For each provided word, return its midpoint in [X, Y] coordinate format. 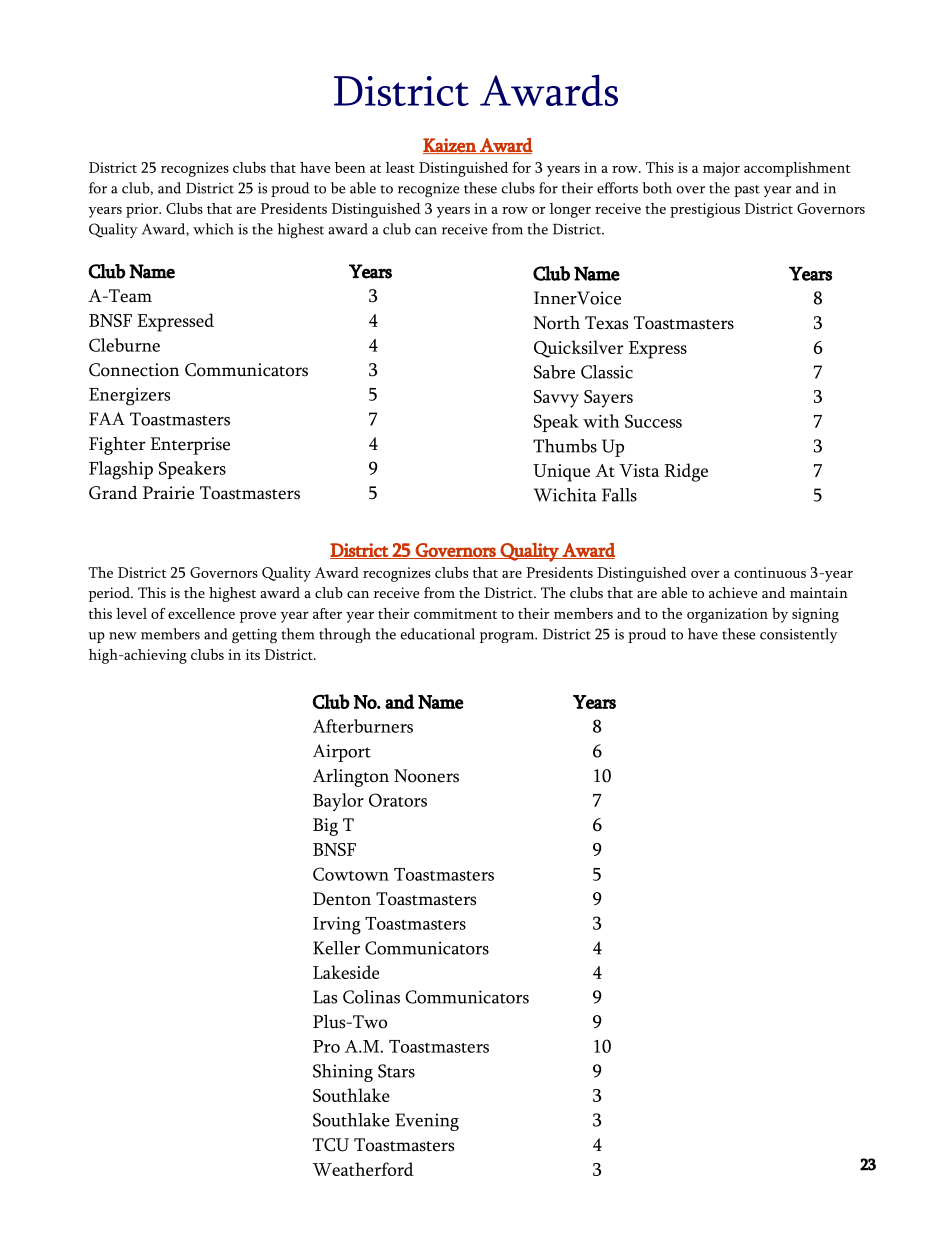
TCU [331, 1145]
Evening [427, 1122]
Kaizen [450, 146]
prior [143, 210]
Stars [396, 1071]
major [721, 169]
